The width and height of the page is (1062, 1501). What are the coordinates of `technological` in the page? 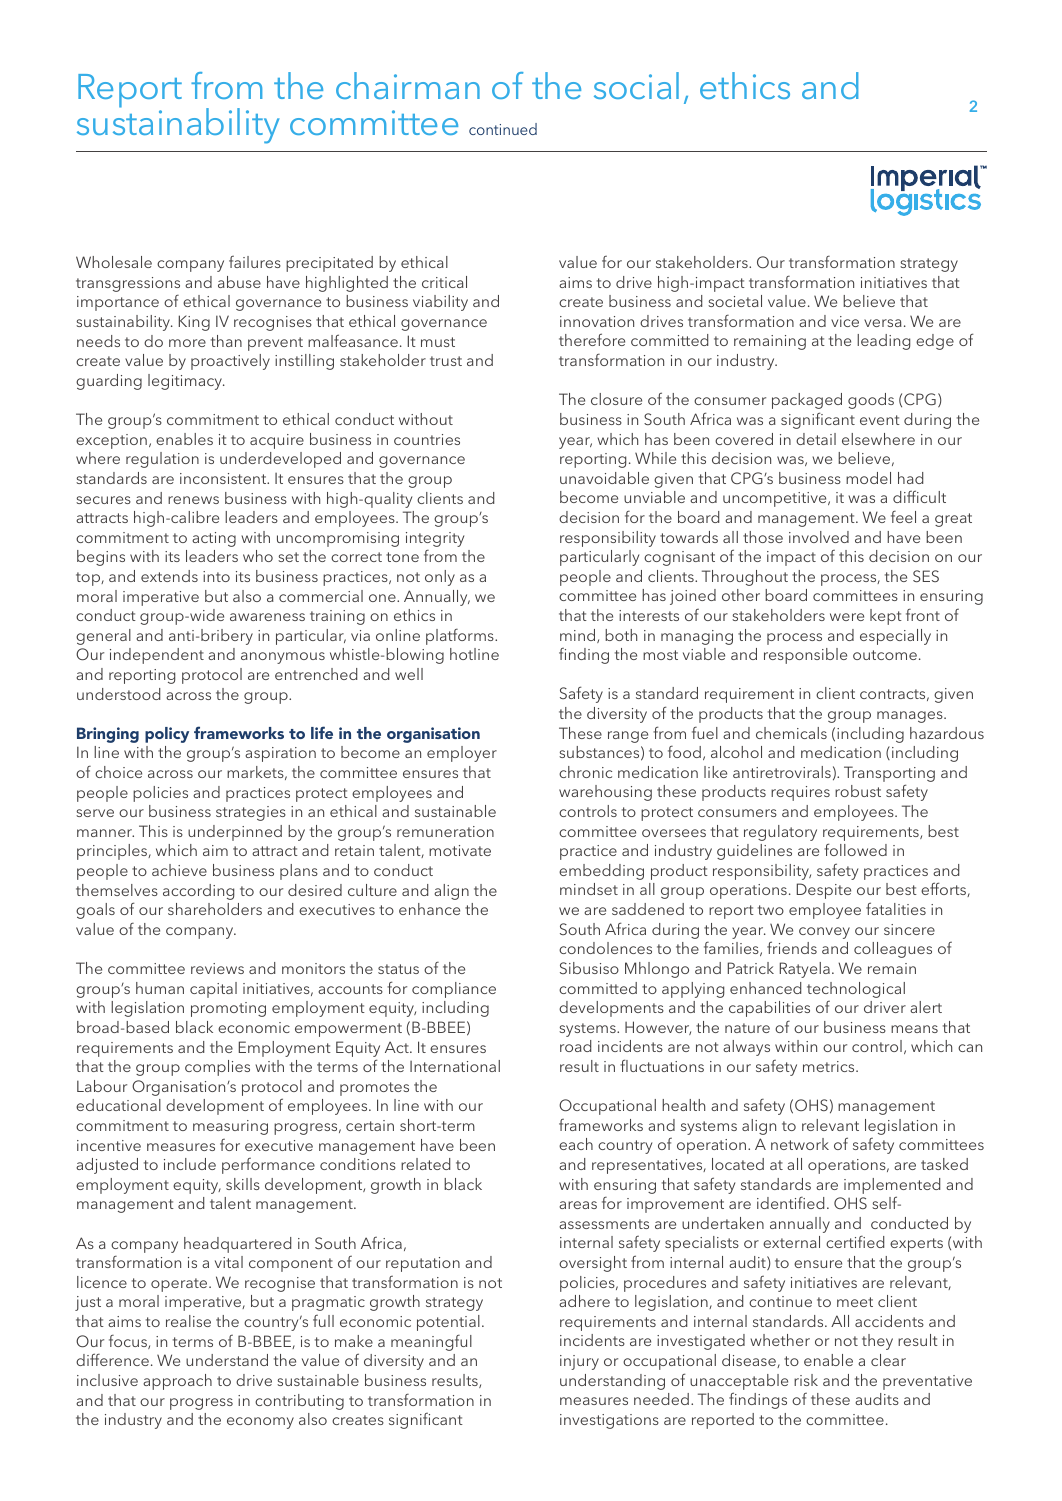 It's located at (856, 990).
